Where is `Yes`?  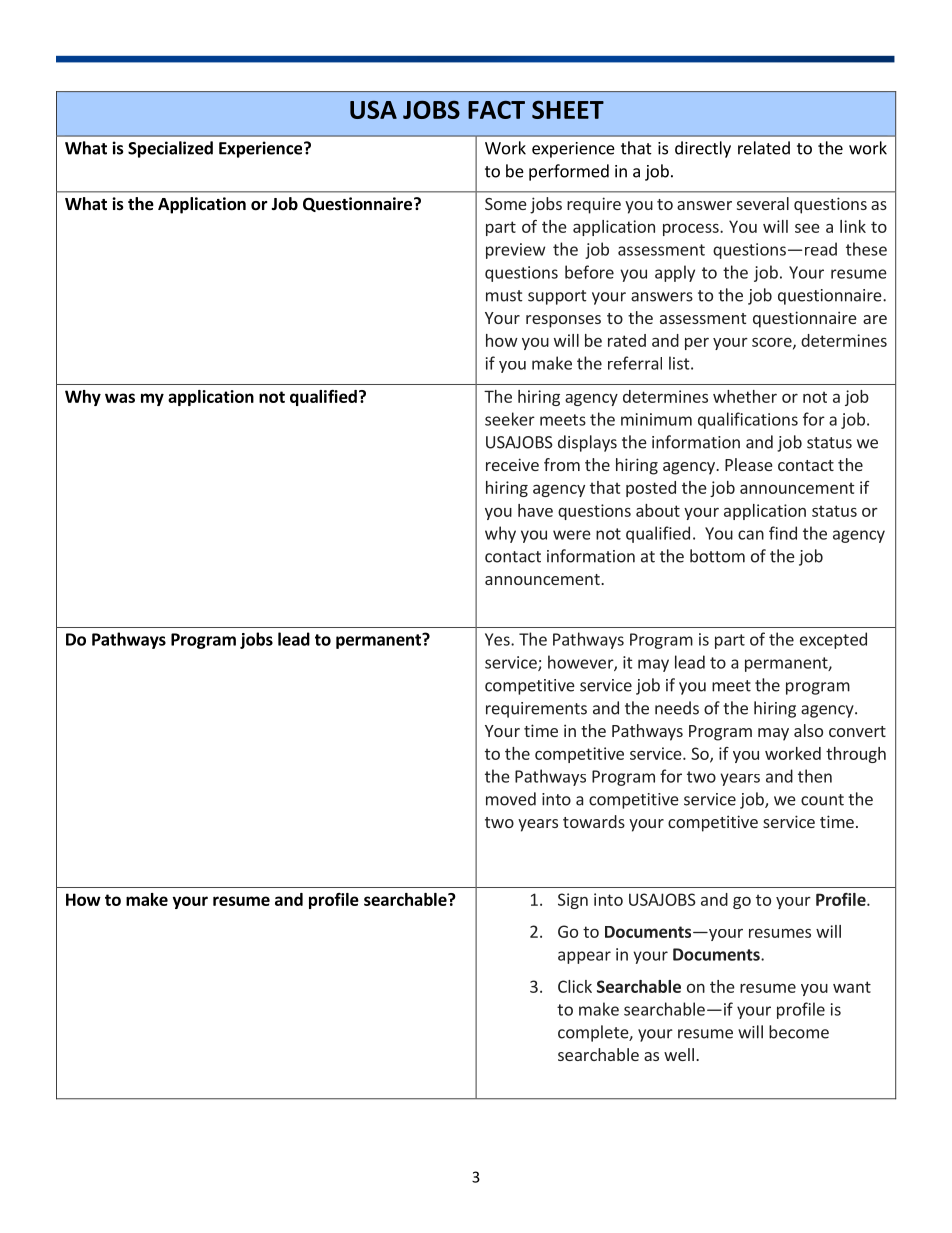 Yes is located at coordinates (498, 639).
